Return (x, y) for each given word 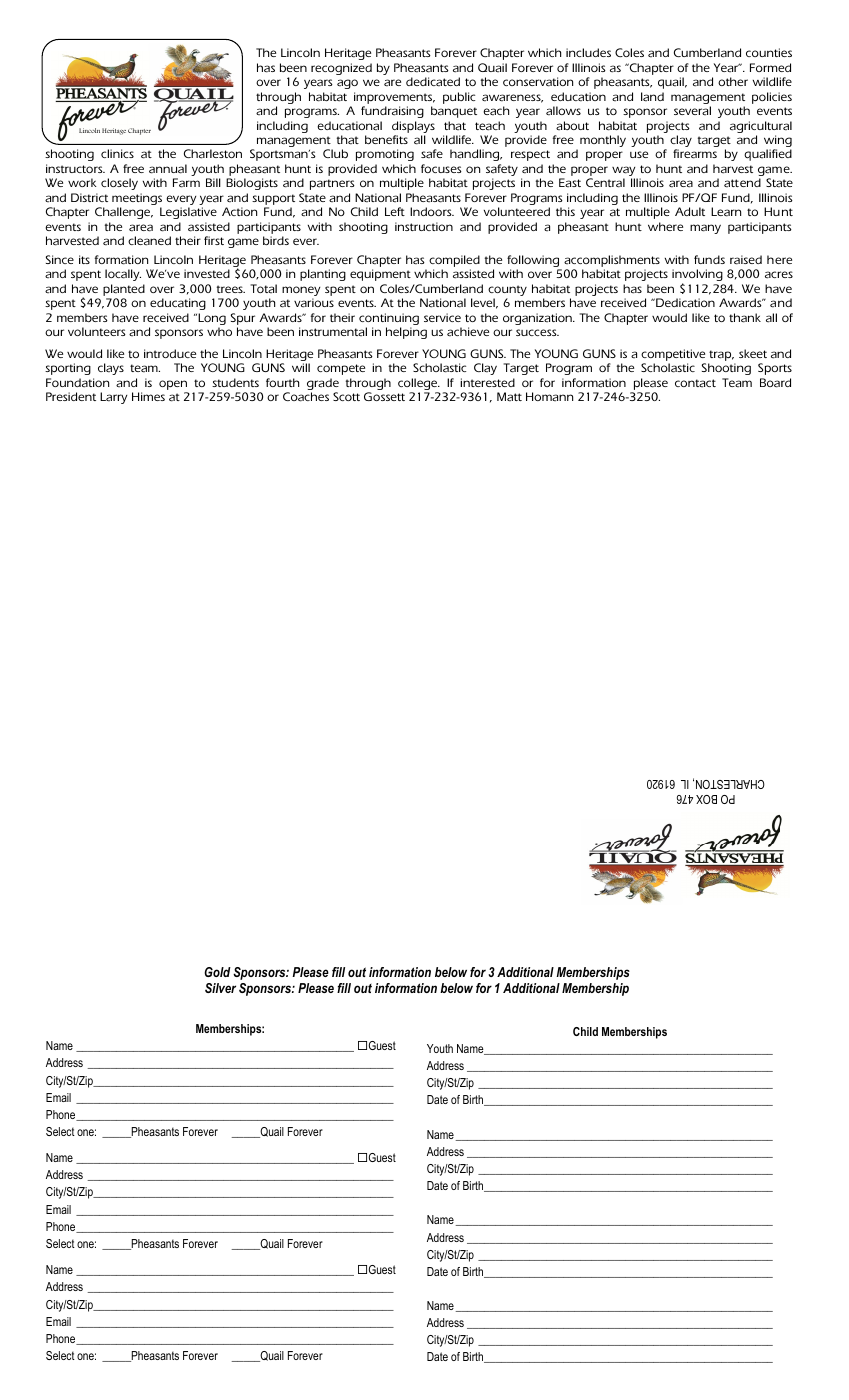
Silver (220, 988)
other (733, 81)
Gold (217, 972)
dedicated (433, 82)
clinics (117, 153)
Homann (549, 397)
